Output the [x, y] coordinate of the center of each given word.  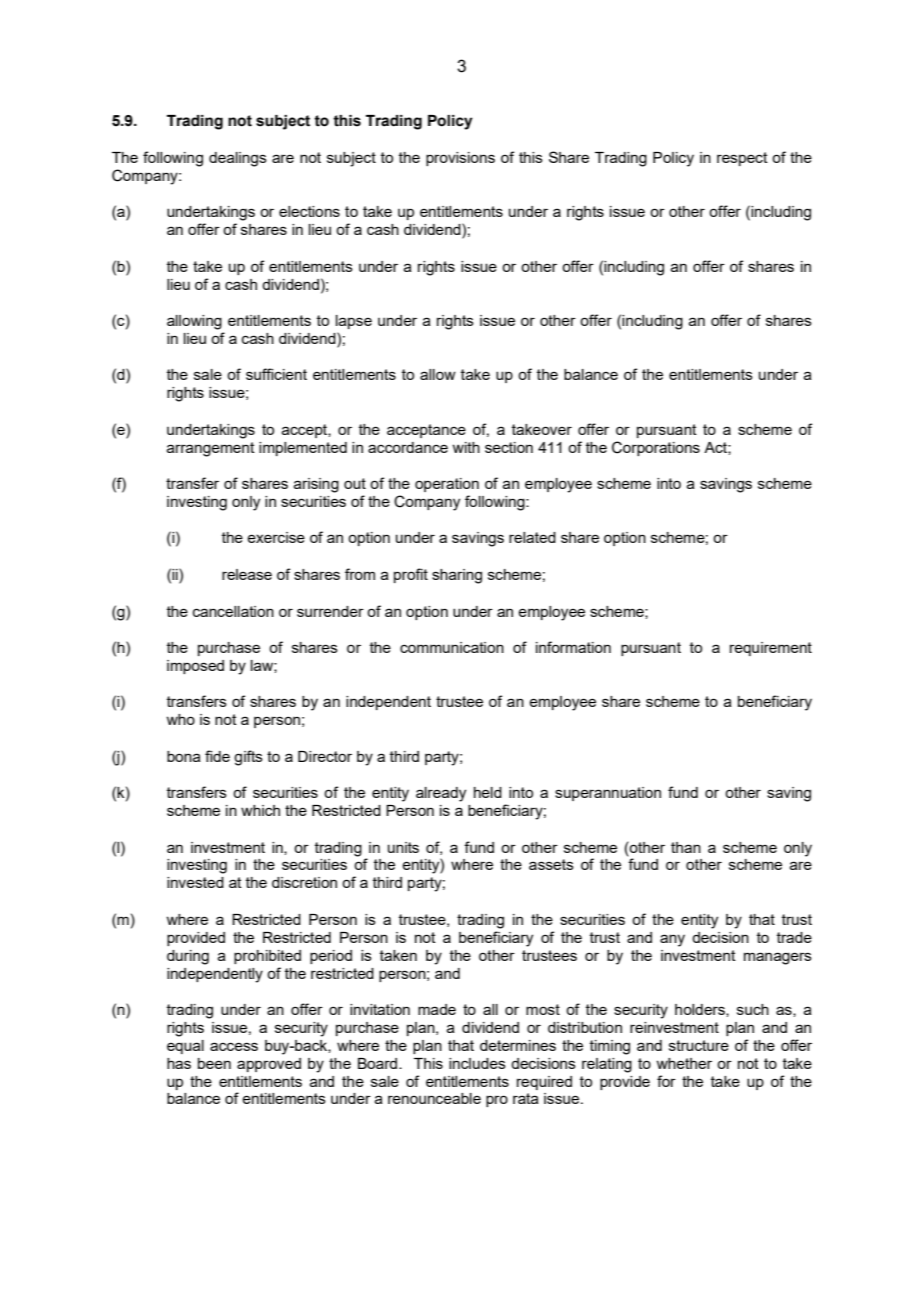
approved [269, 1065]
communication [452, 647]
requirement [771, 649]
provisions [460, 159]
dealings [238, 159]
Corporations [656, 448]
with [466, 447]
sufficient [276, 374]
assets [551, 864]
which [260, 810]
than [686, 847]
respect [742, 159]
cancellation [233, 611]
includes [477, 1063]
